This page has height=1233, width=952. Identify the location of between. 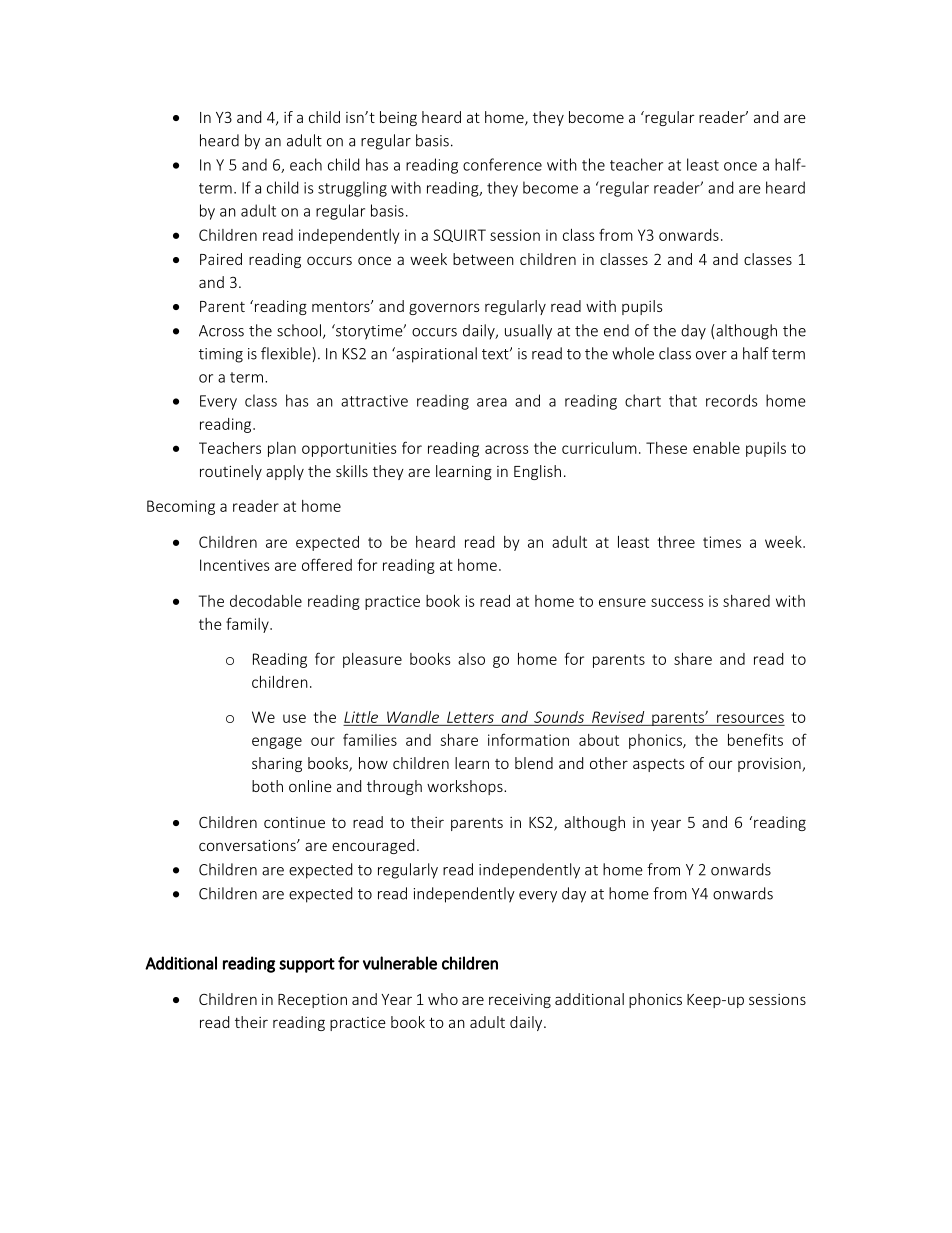
(483, 259).
